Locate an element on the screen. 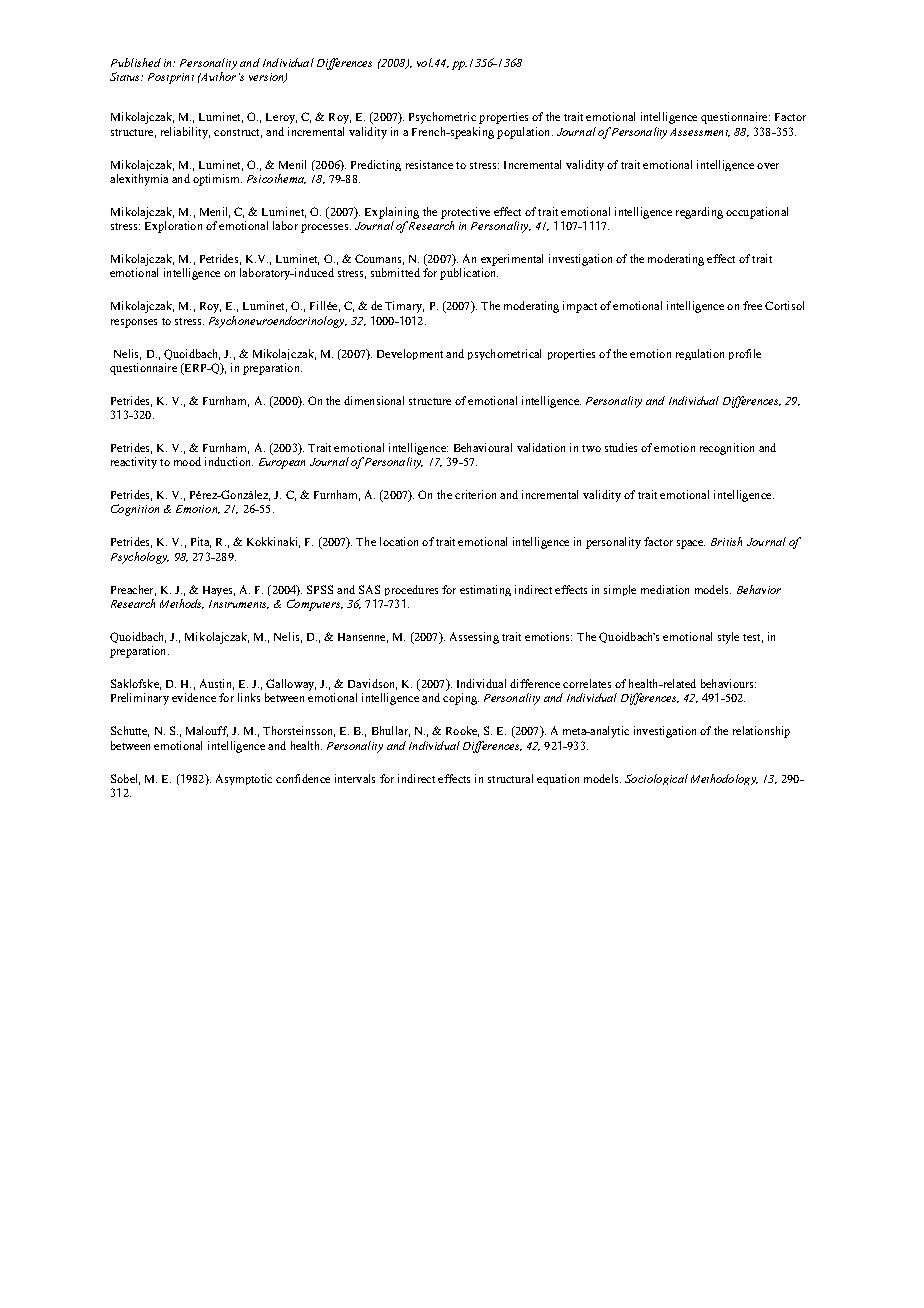 The height and width of the screenshot is (1308, 924). population is located at coordinates (525, 133).
